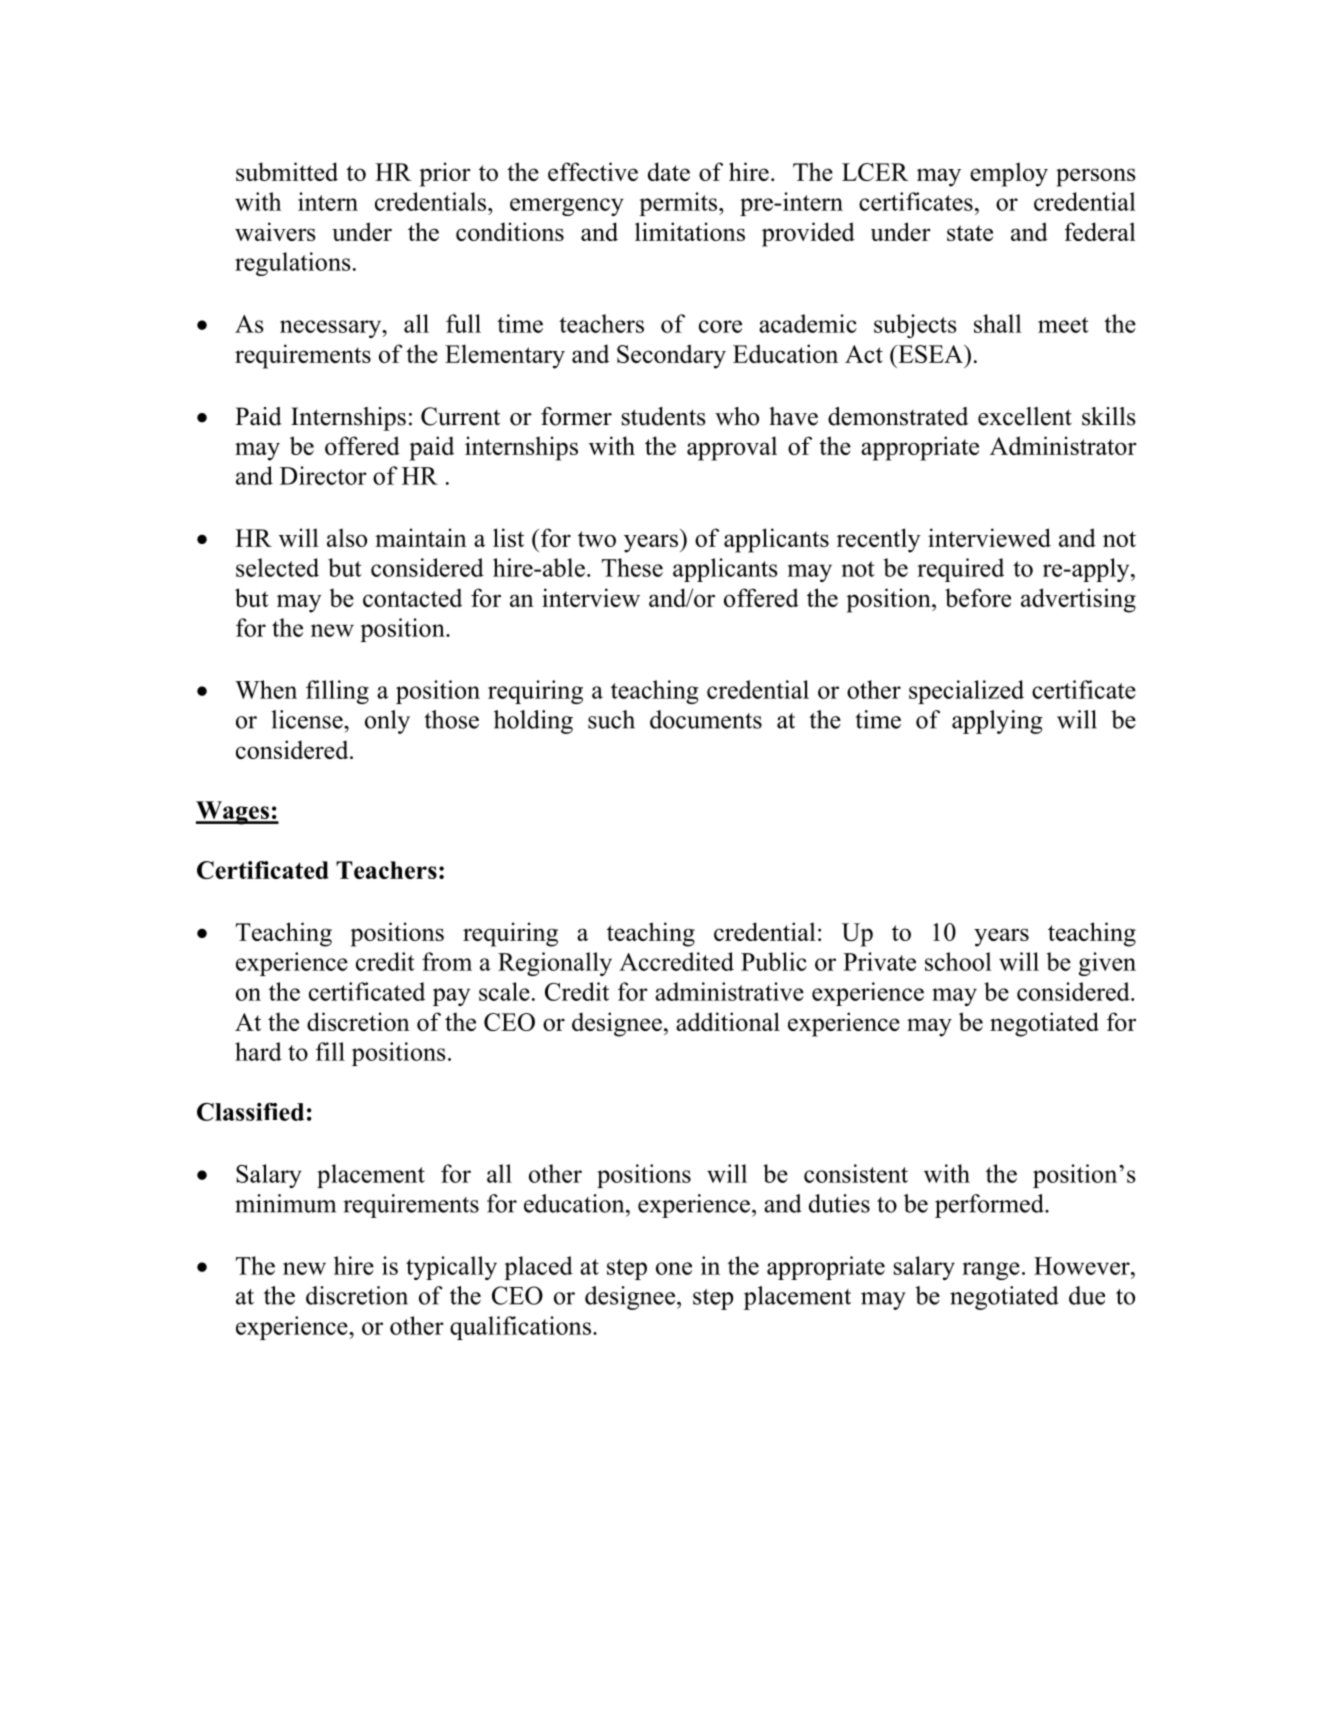 The image size is (1332, 1723). What do you see at coordinates (451, 1268) in the screenshot?
I see `typically` at bounding box center [451, 1268].
